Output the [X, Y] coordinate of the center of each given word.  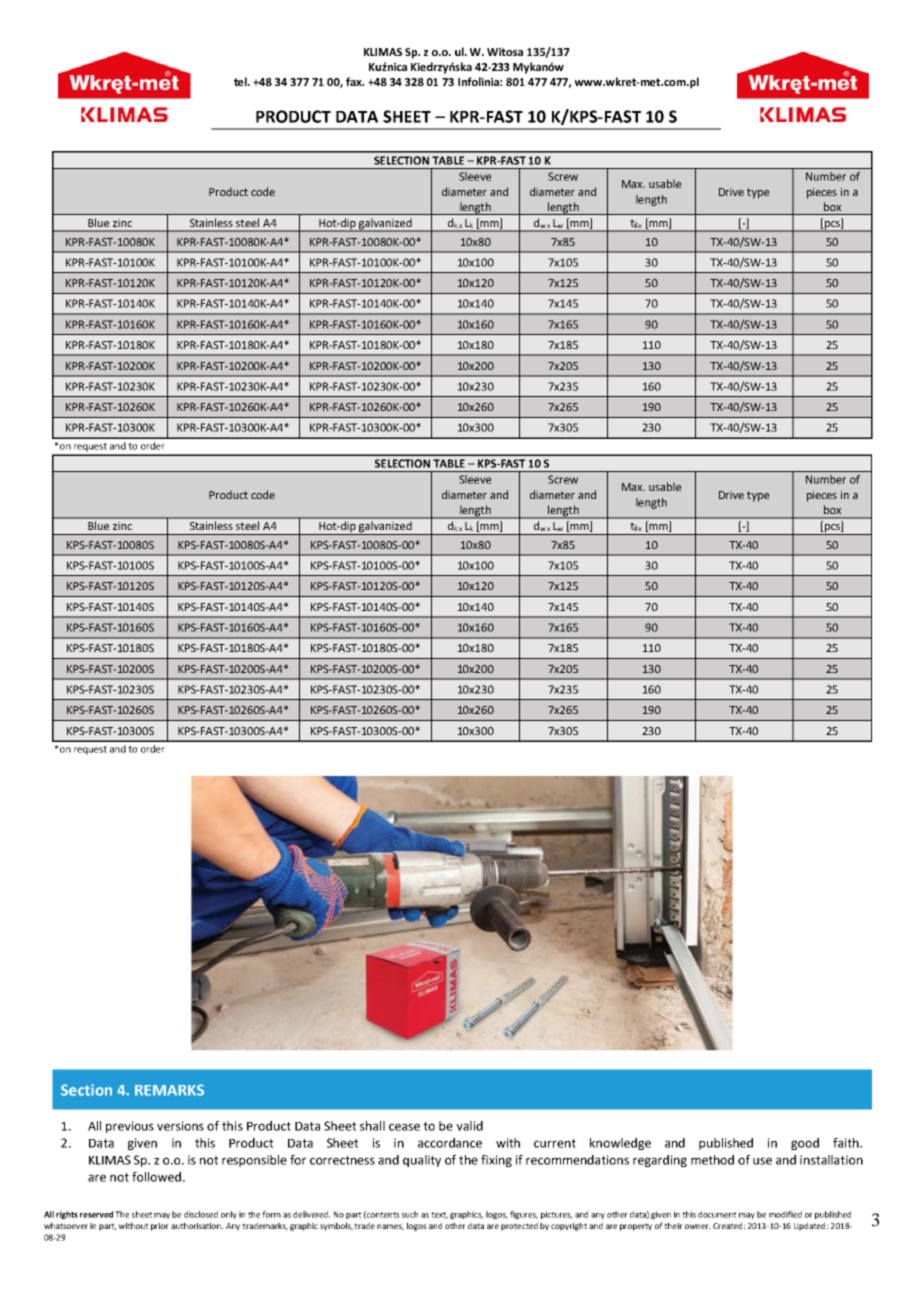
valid [469, 1126]
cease [404, 1127]
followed [156, 1177]
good [805, 1144]
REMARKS [169, 1090]
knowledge [620, 1144]
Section [86, 1090]
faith [847, 1143]
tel [241, 81]
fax [355, 81]
